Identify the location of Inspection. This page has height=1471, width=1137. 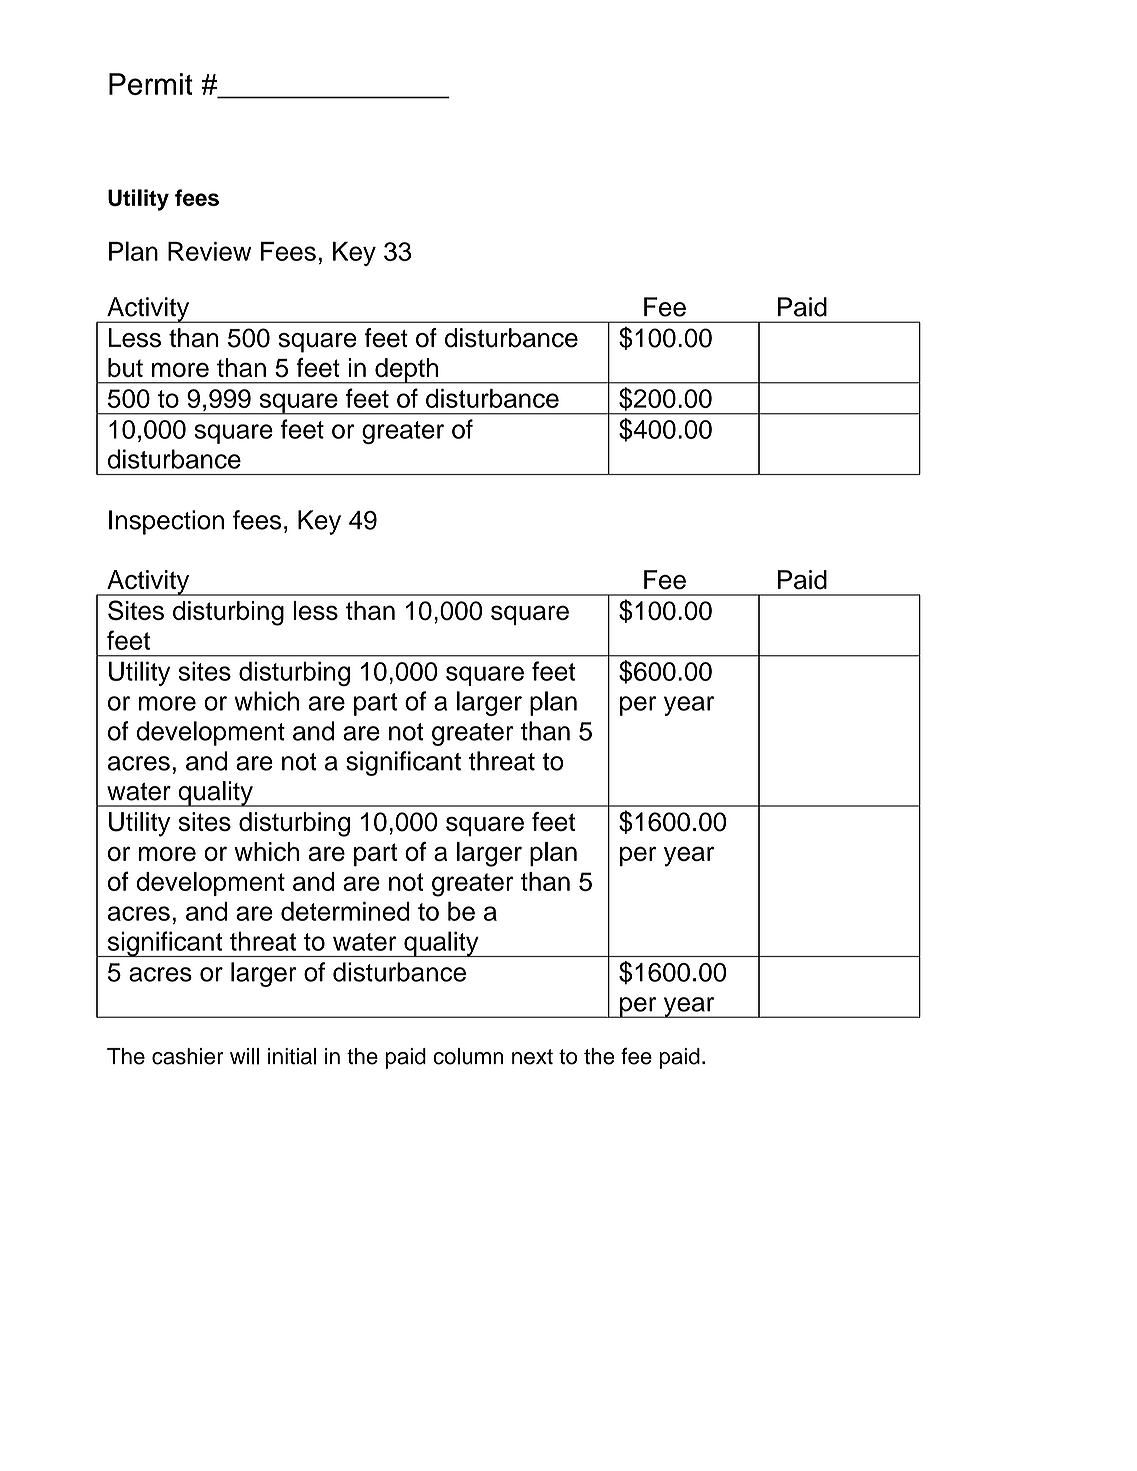
(166, 522).
